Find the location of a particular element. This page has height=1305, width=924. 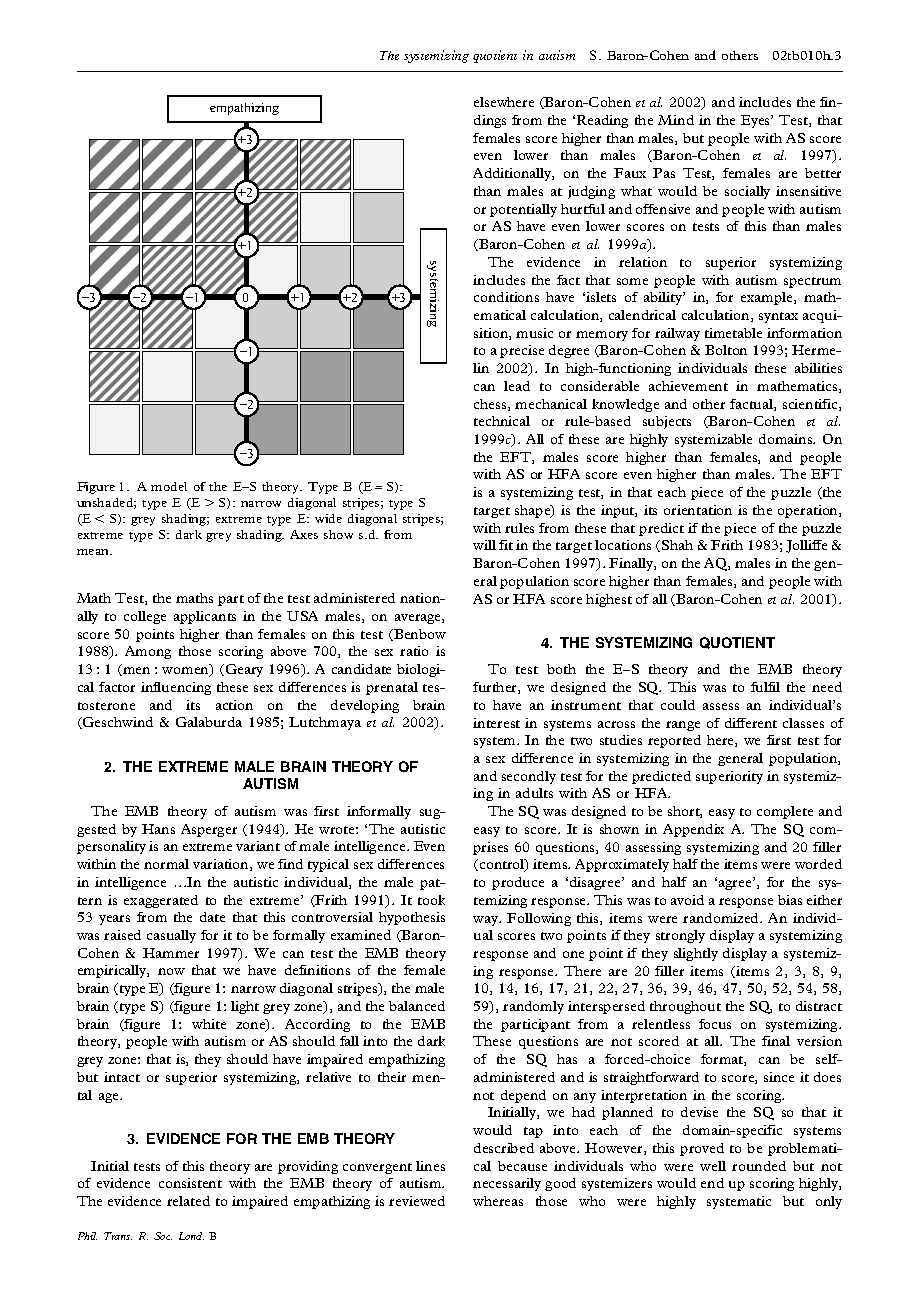

orientation is located at coordinates (698, 510).
